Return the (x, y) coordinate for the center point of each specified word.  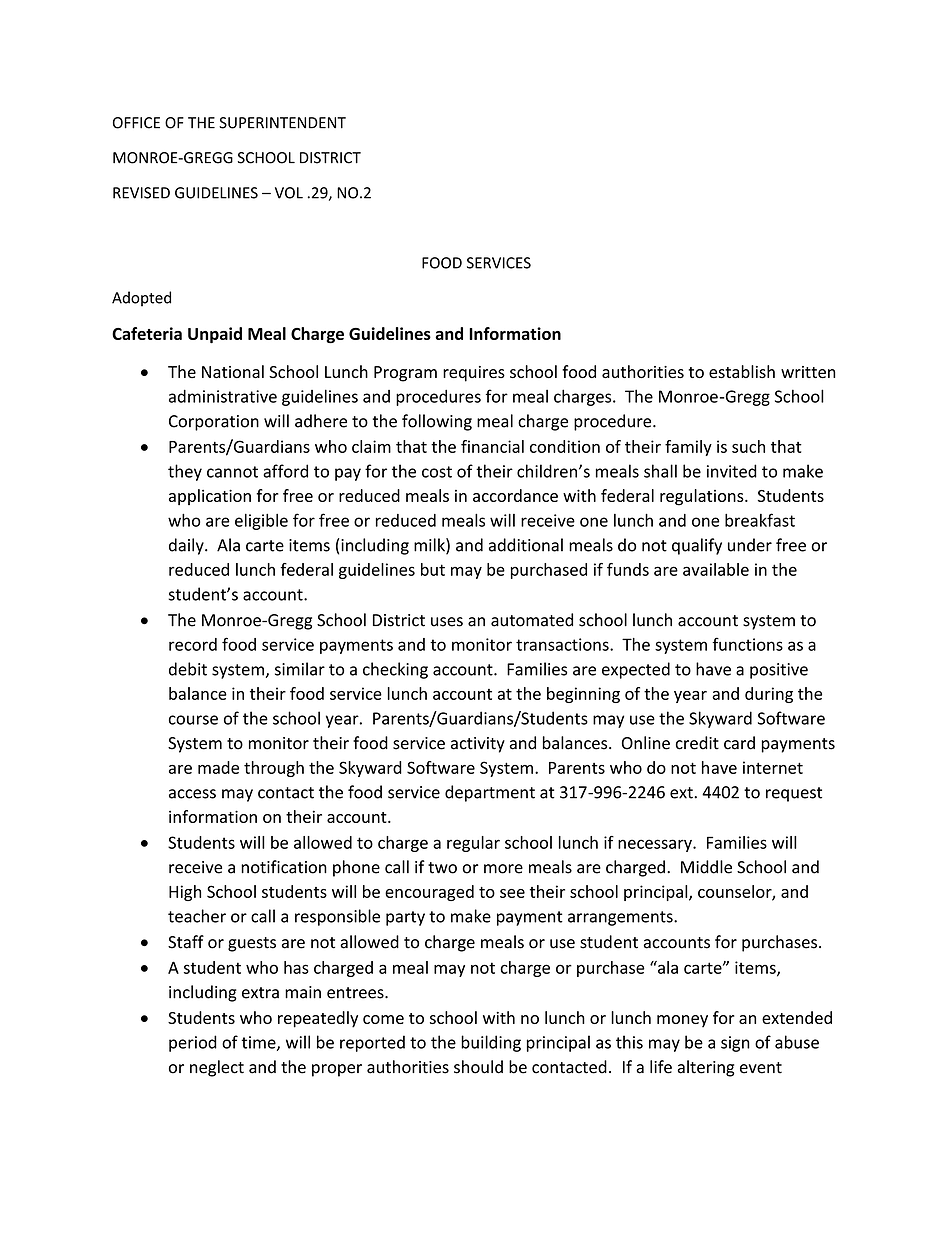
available (716, 569)
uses (447, 622)
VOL (289, 193)
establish (742, 371)
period (193, 1043)
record (193, 644)
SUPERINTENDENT (282, 123)
